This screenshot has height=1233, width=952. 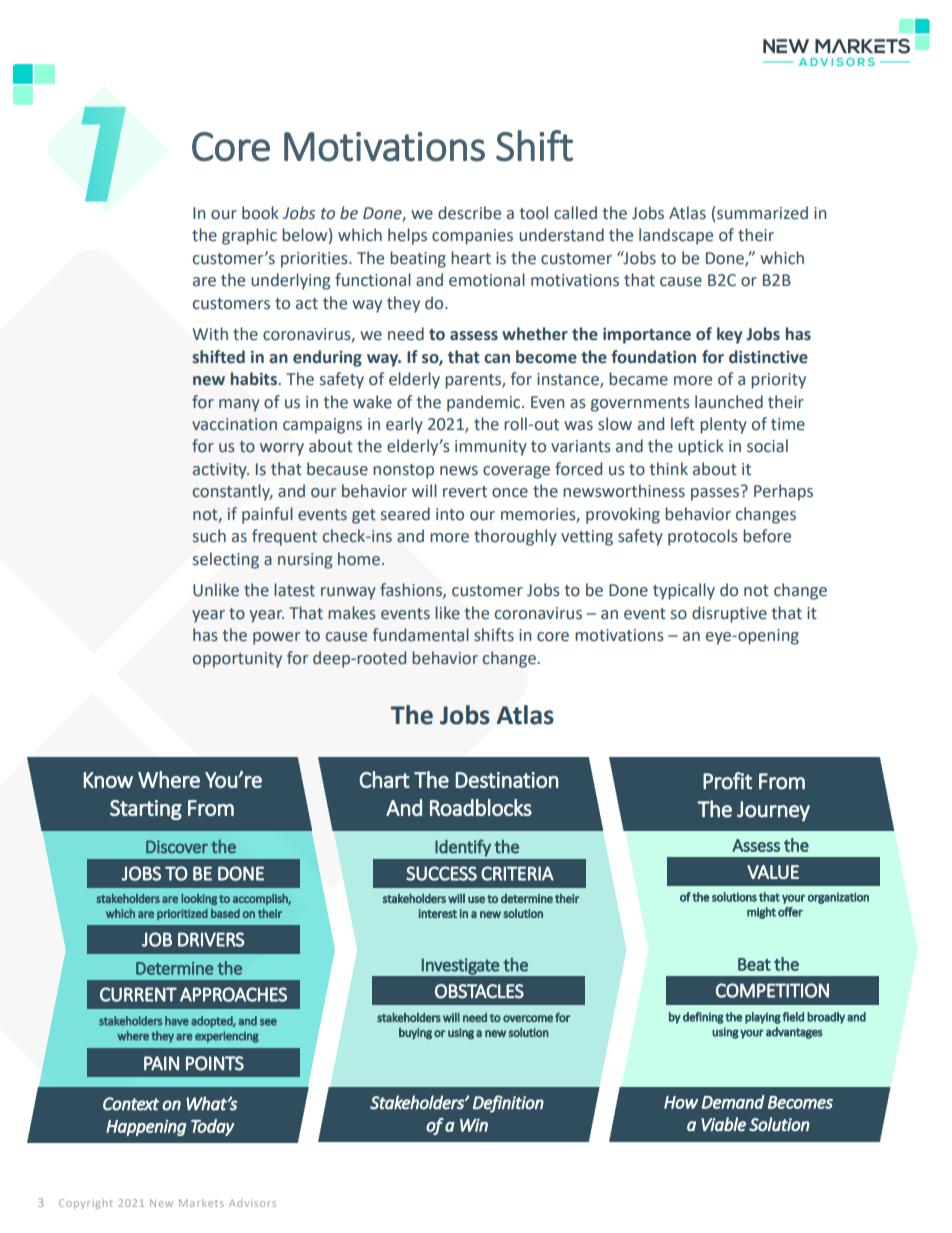 What do you see at coordinates (773, 872) in the screenshot?
I see `VALUE` at bounding box center [773, 872].
